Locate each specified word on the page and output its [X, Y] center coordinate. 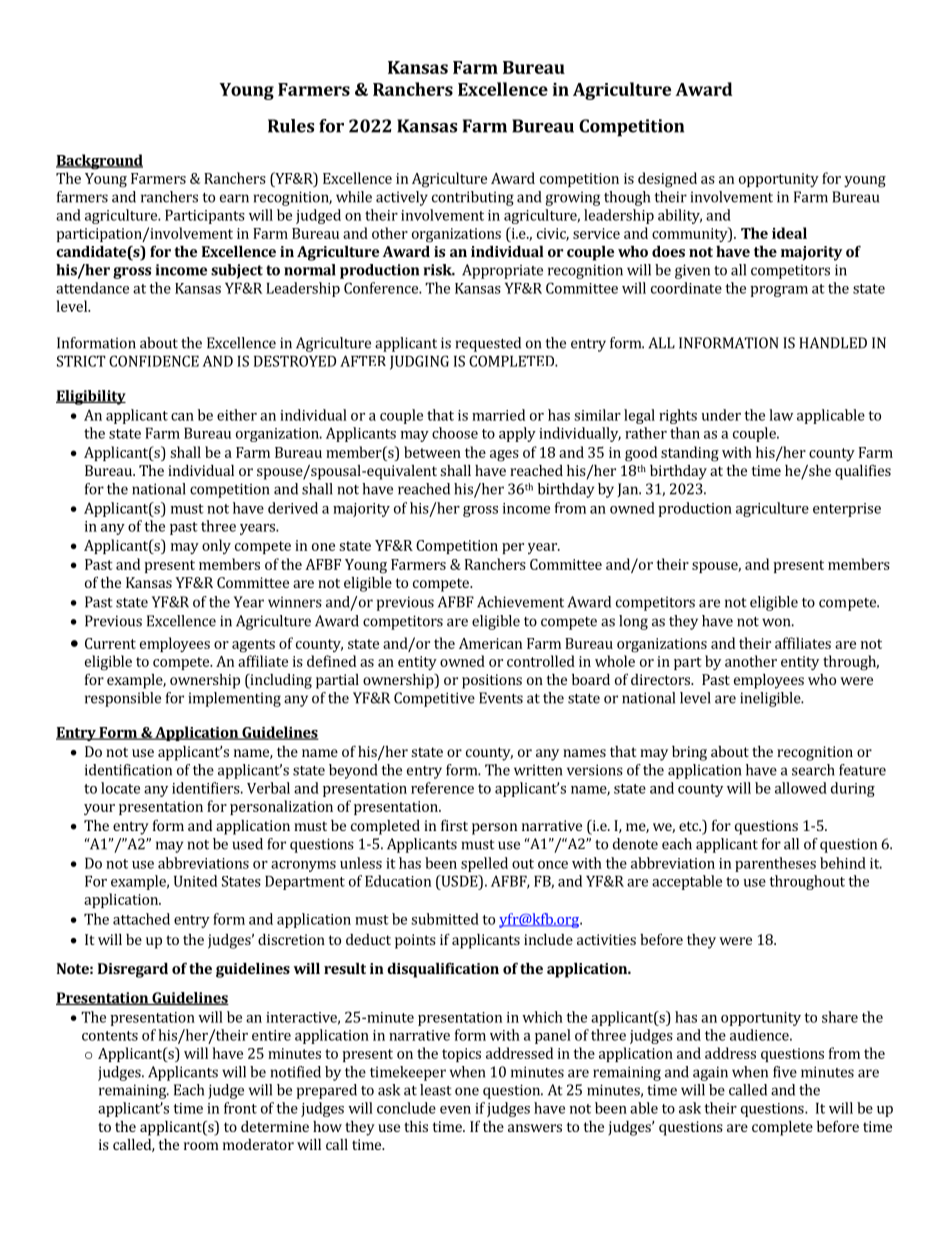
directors [661, 679]
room [201, 1146]
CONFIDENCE [154, 361]
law [781, 415]
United [195, 881]
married [498, 415]
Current [110, 643]
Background [99, 162]
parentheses [775, 864]
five [785, 1072]
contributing [473, 198]
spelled [484, 864]
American [490, 643]
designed [667, 180]
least [436, 1090]
